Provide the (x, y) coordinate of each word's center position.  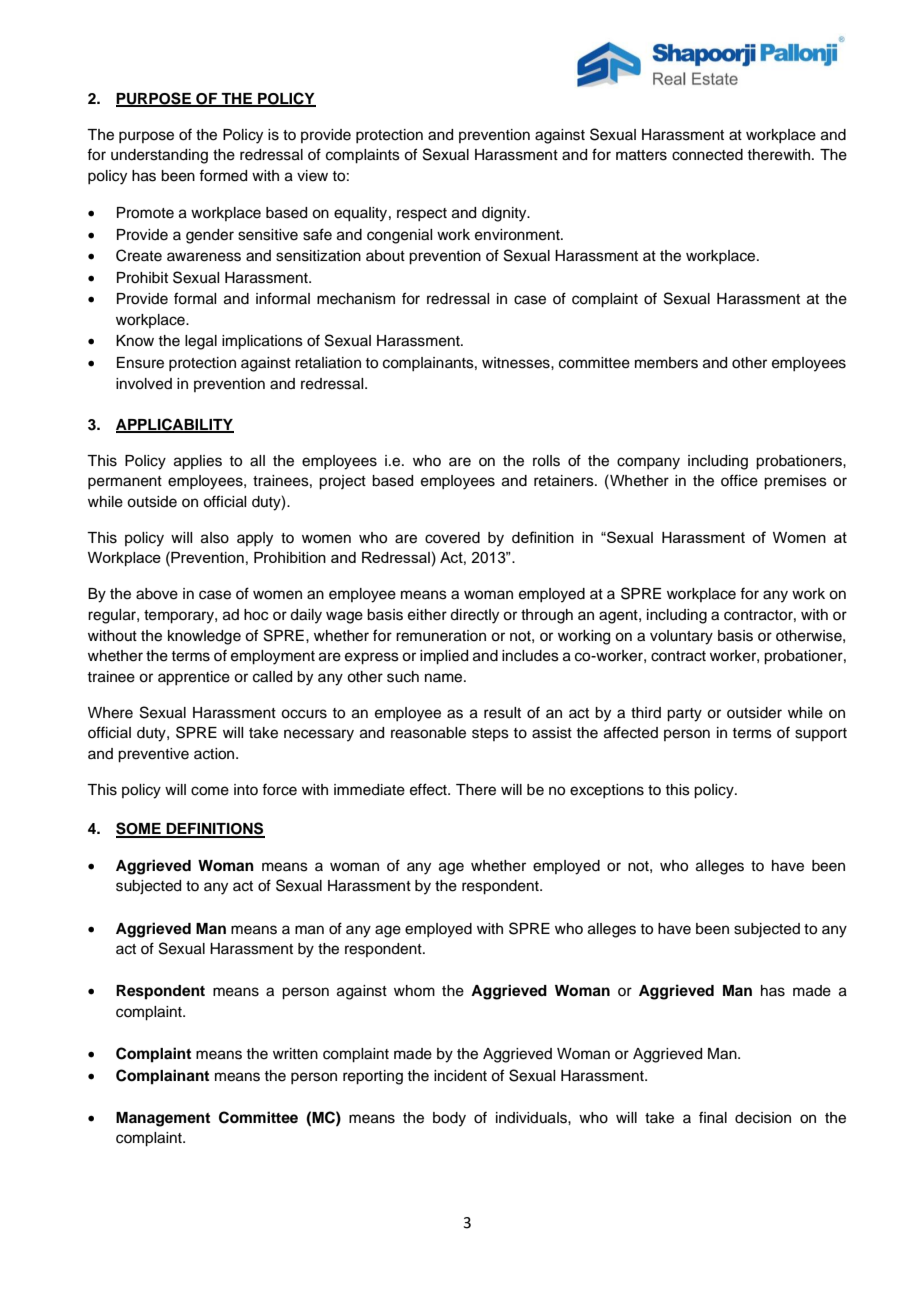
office (739, 480)
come (210, 791)
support (821, 735)
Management (163, 1119)
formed (223, 175)
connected (707, 155)
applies (198, 462)
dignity (505, 214)
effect (429, 789)
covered (452, 538)
